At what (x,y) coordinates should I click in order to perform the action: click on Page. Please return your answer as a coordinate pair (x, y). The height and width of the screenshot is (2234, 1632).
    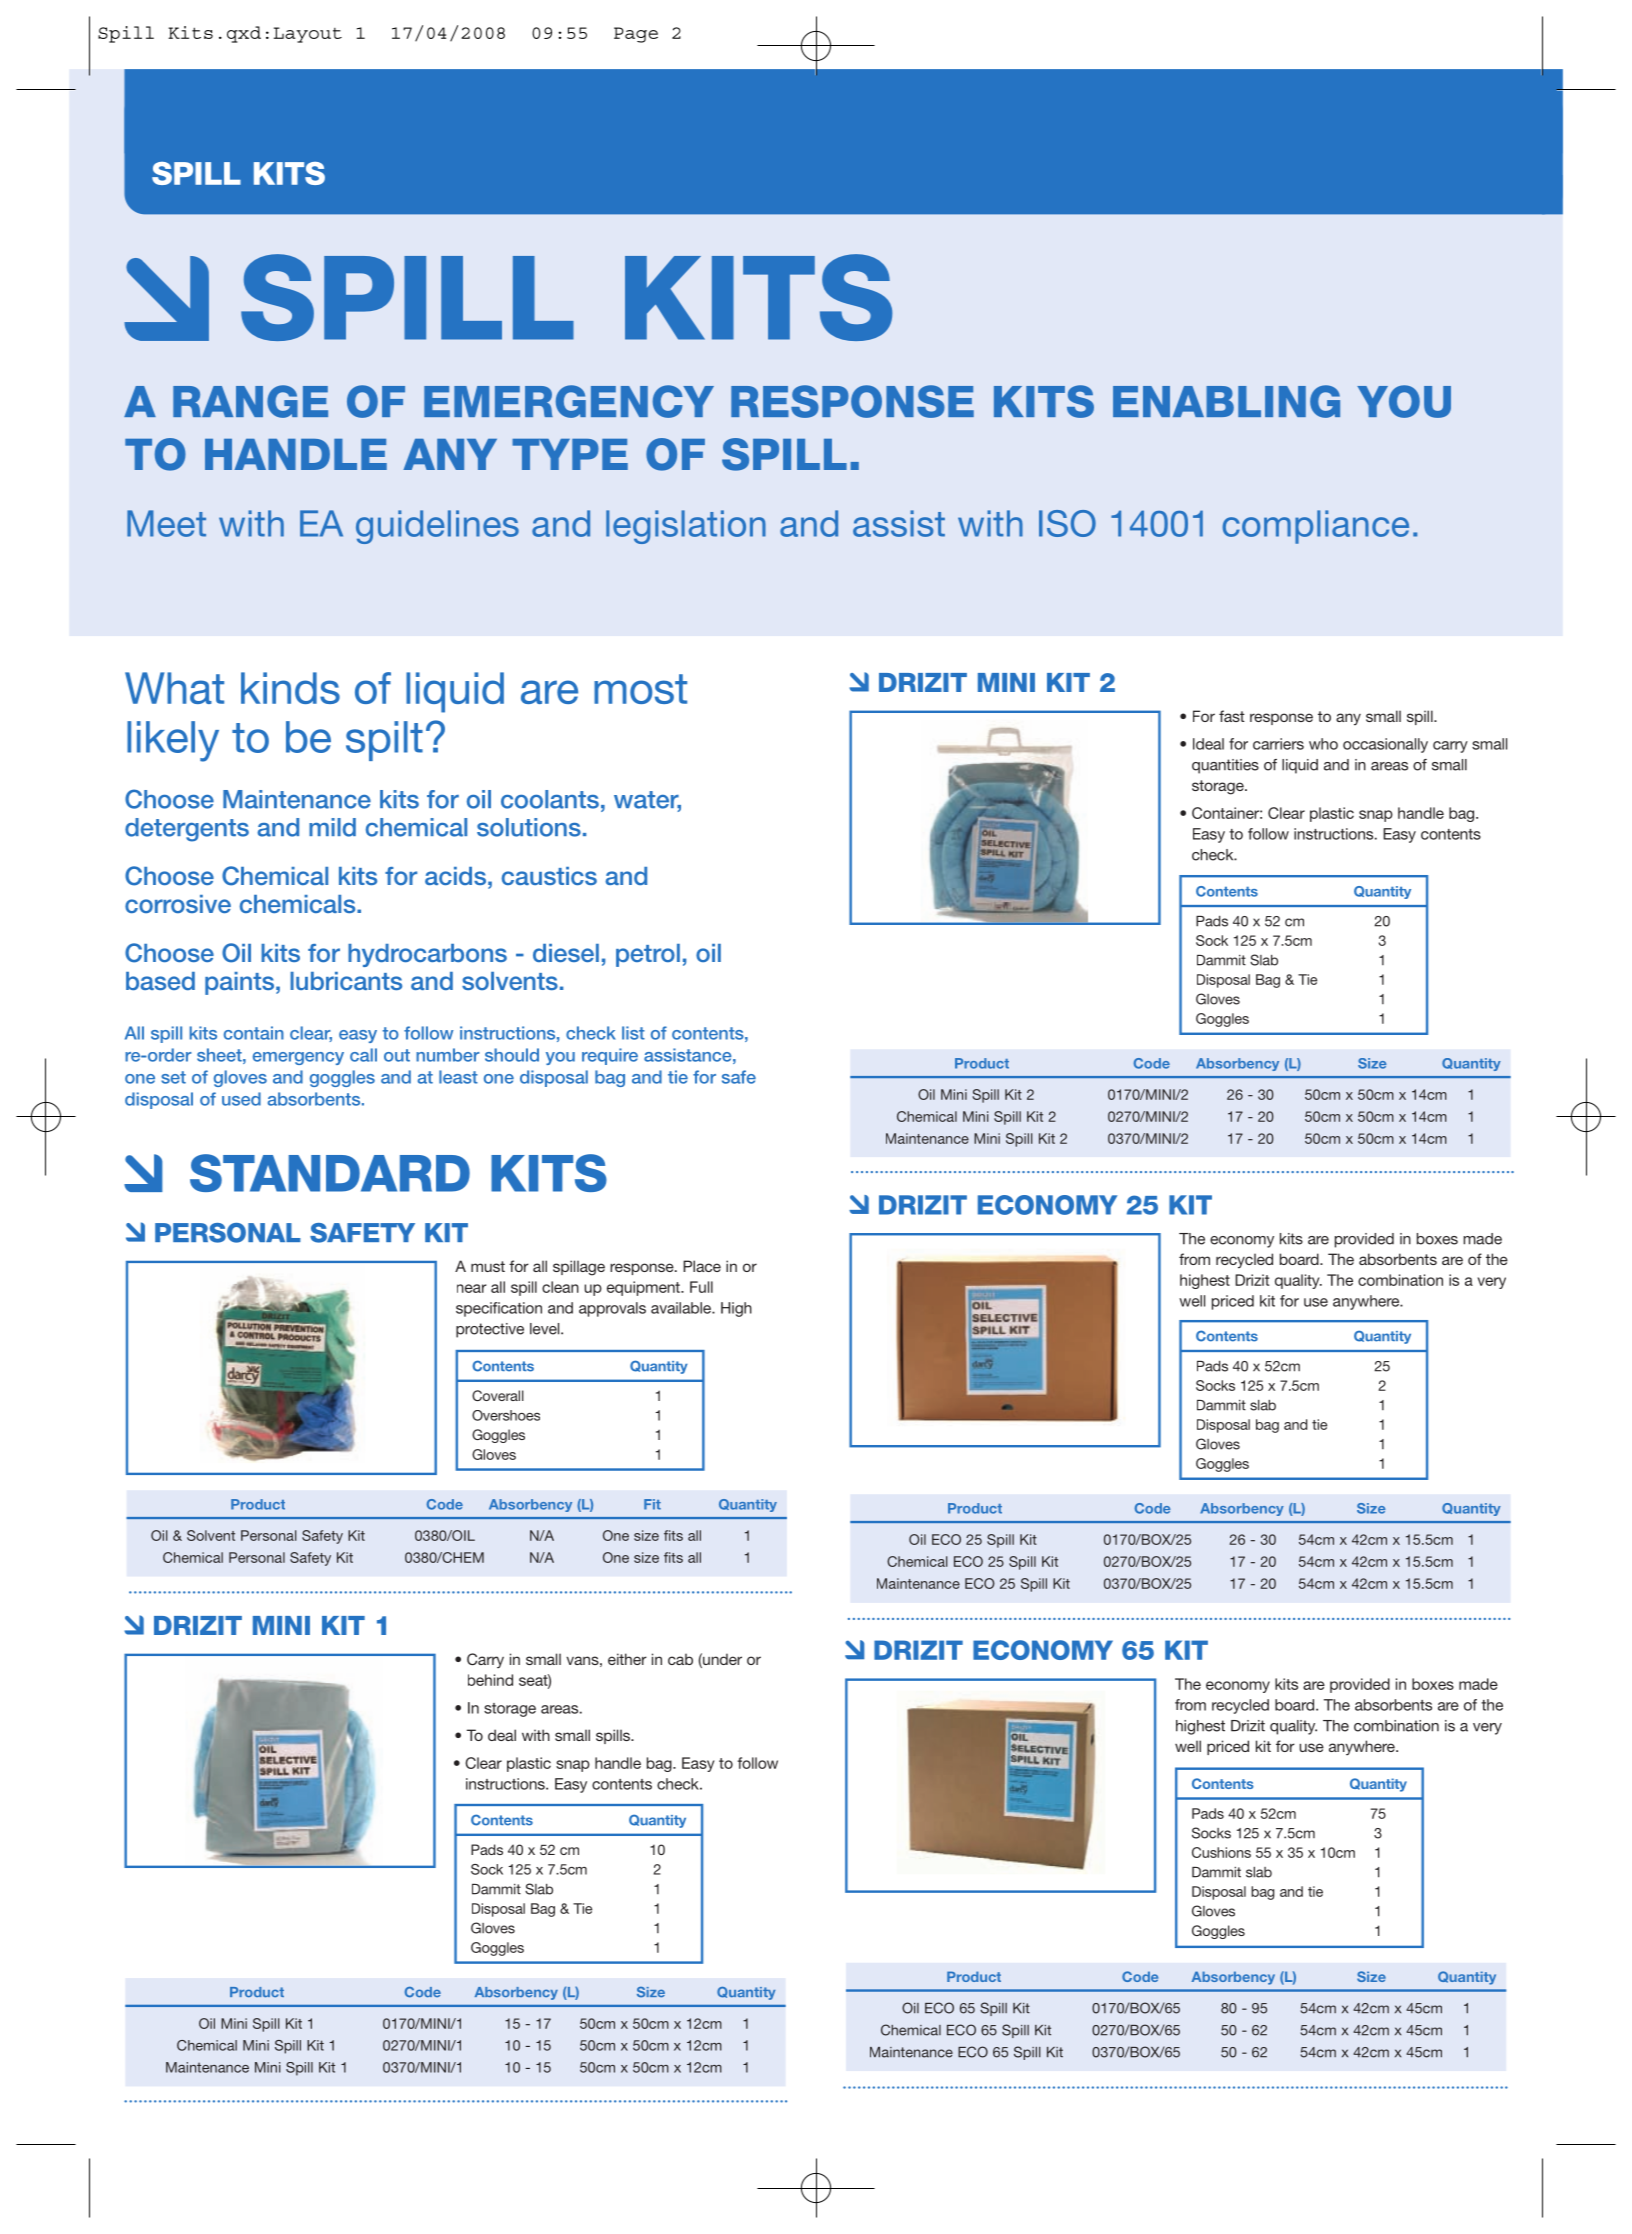
    Looking at the image, I should click on (636, 35).
